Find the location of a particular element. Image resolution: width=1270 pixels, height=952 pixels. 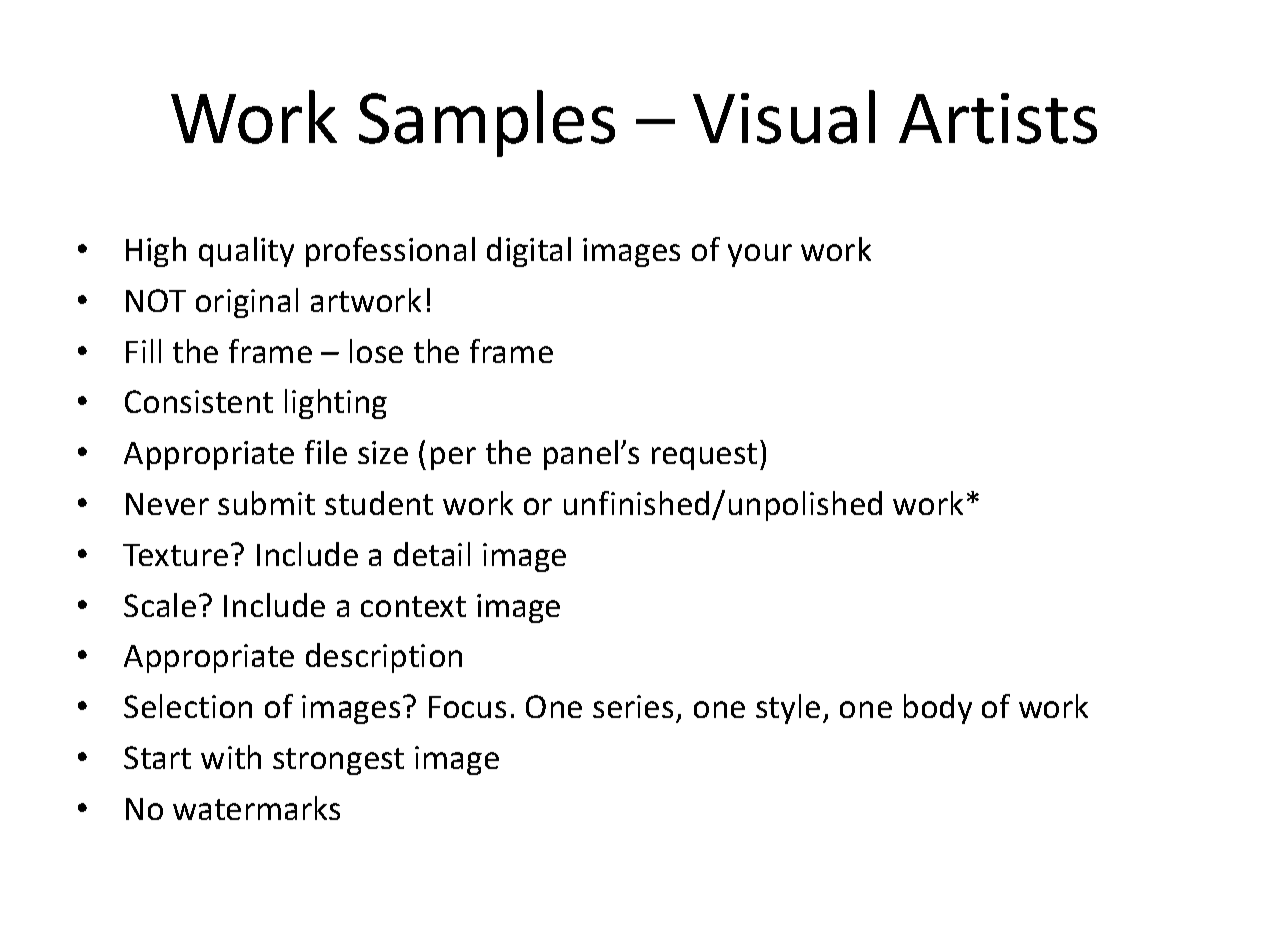

Visual is located at coordinates (784, 117).
